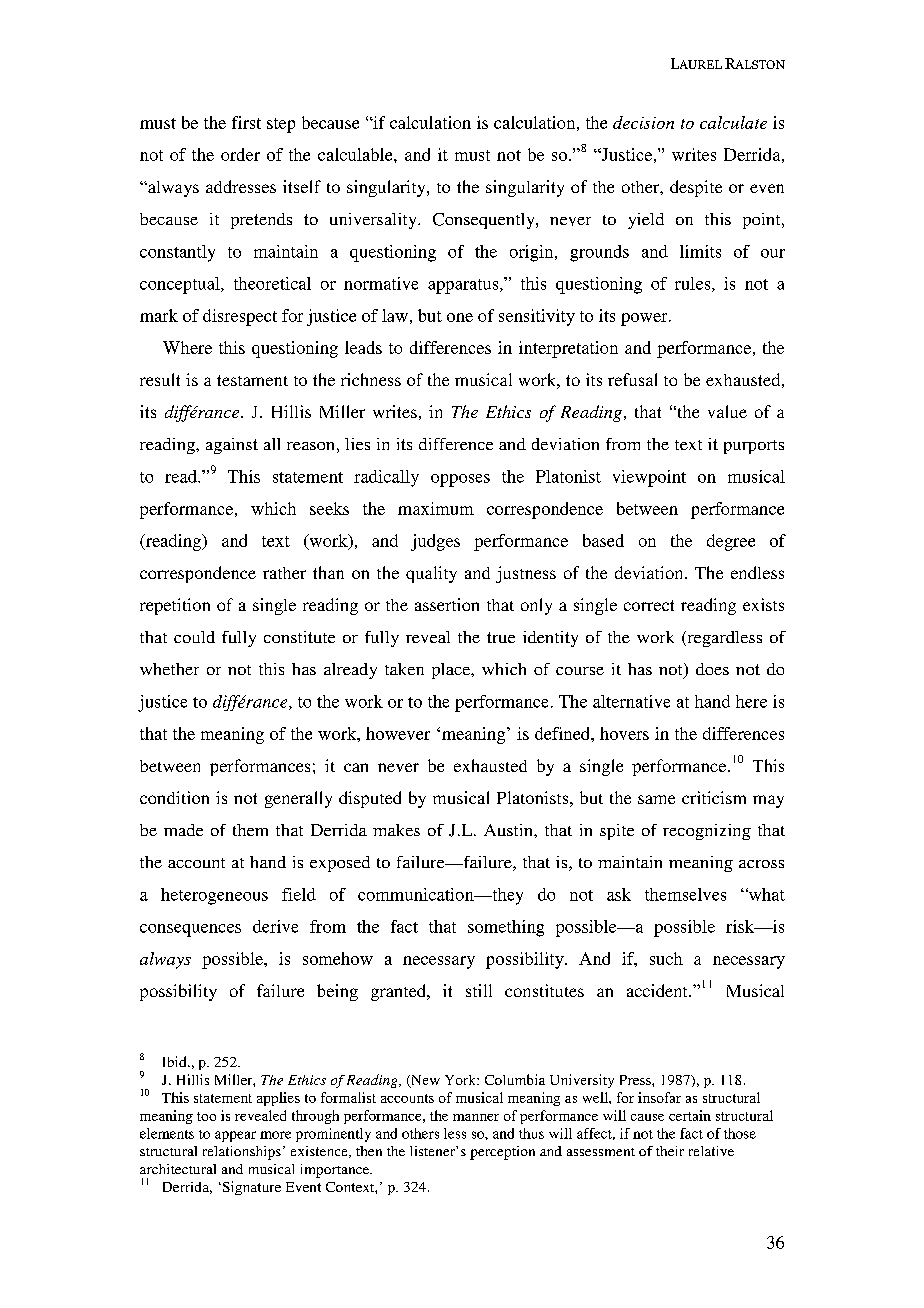 The height and width of the screenshot is (1308, 924). Describe the element at coordinates (727, 411) in the screenshot. I see `value` at that location.
